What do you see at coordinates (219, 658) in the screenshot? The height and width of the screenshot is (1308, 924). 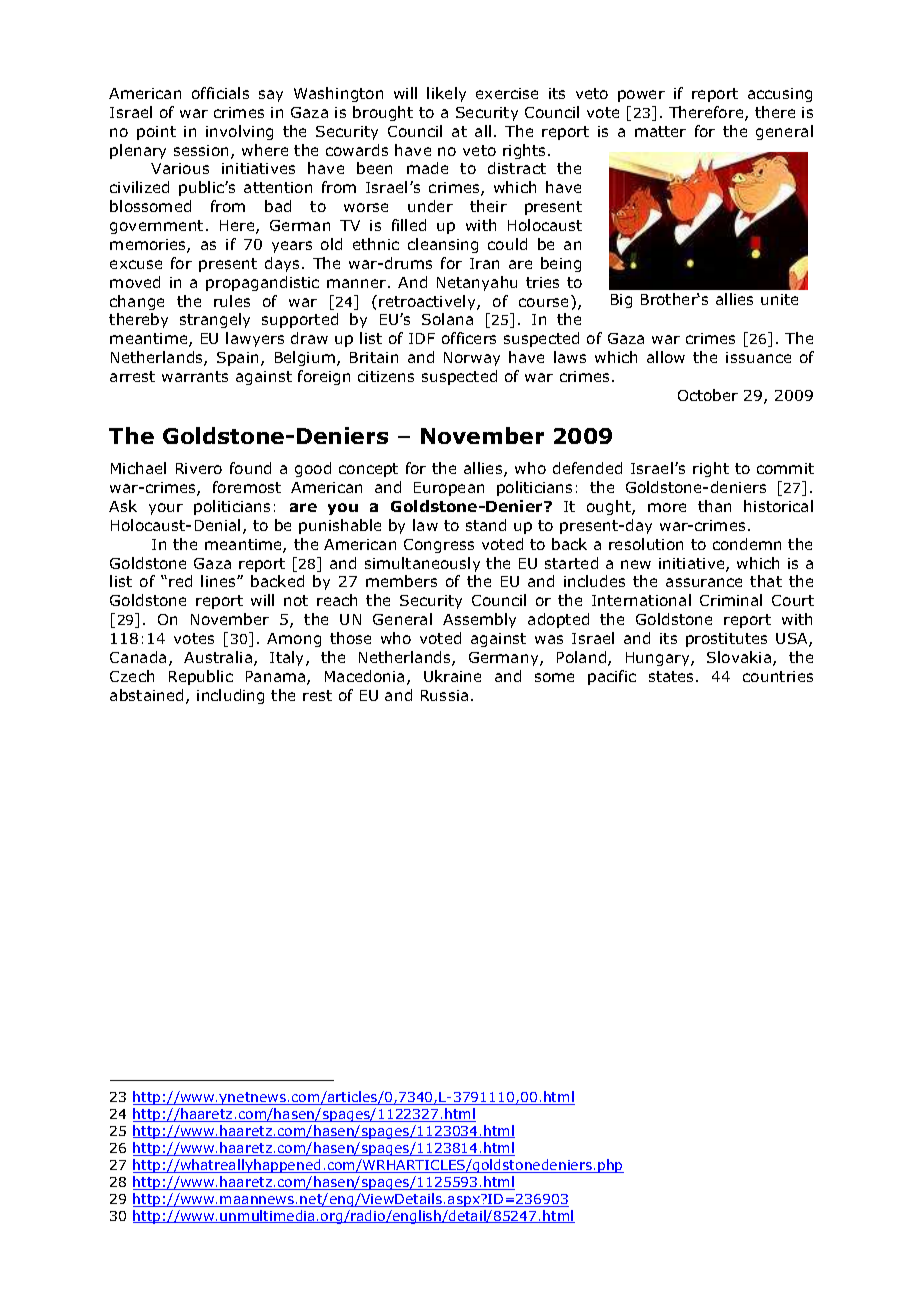 I see `Australia` at bounding box center [219, 658].
